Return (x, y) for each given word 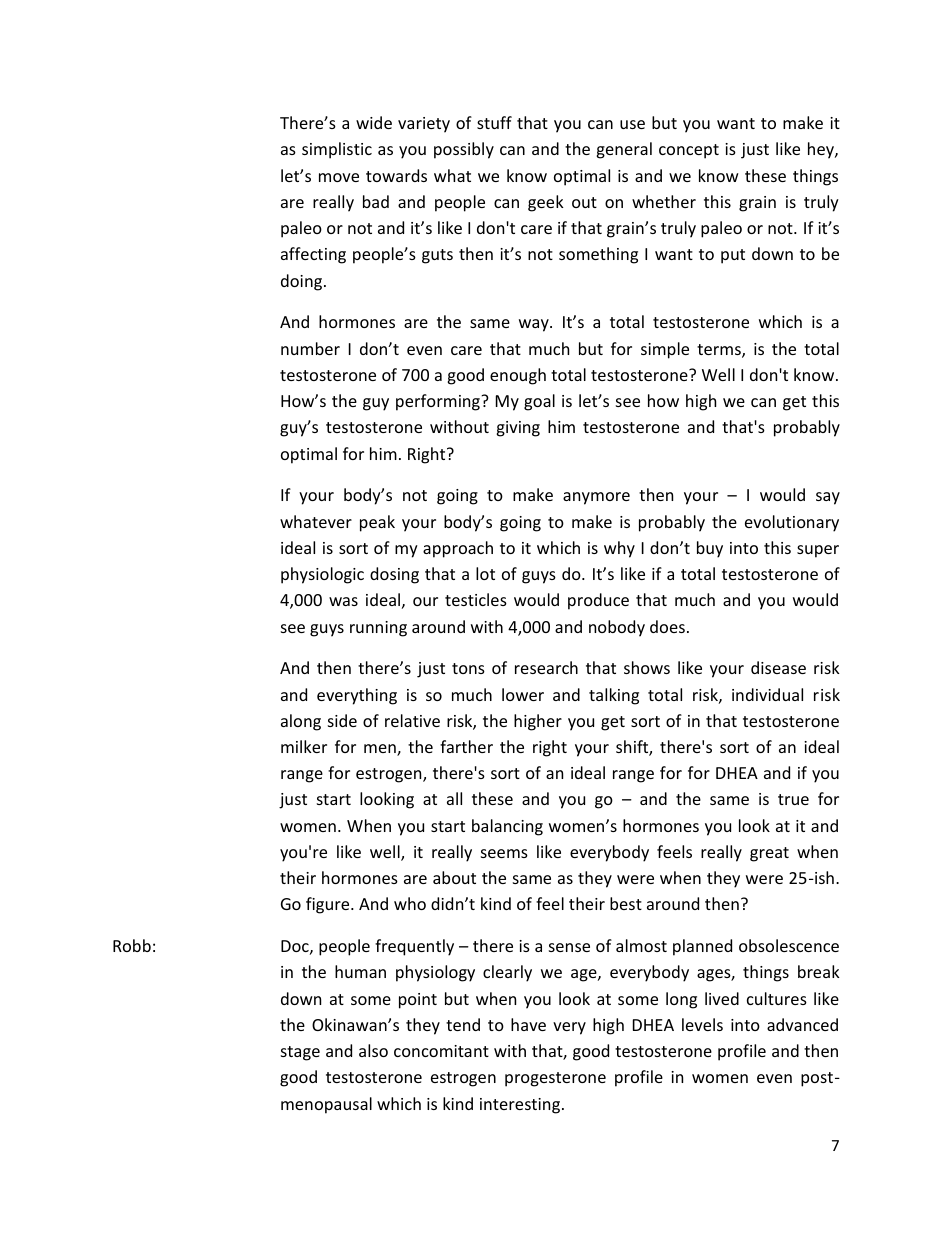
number (310, 348)
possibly (464, 150)
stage (300, 1053)
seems (504, 853)
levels (702, 1024)
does (667, 626)
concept (689, 151)
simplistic (337, 150)
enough (518, 376)
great (769, 854)
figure (329, 905)
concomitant (441, 1051)
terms (720, 351)
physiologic (322, 575)
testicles (476, 599)
